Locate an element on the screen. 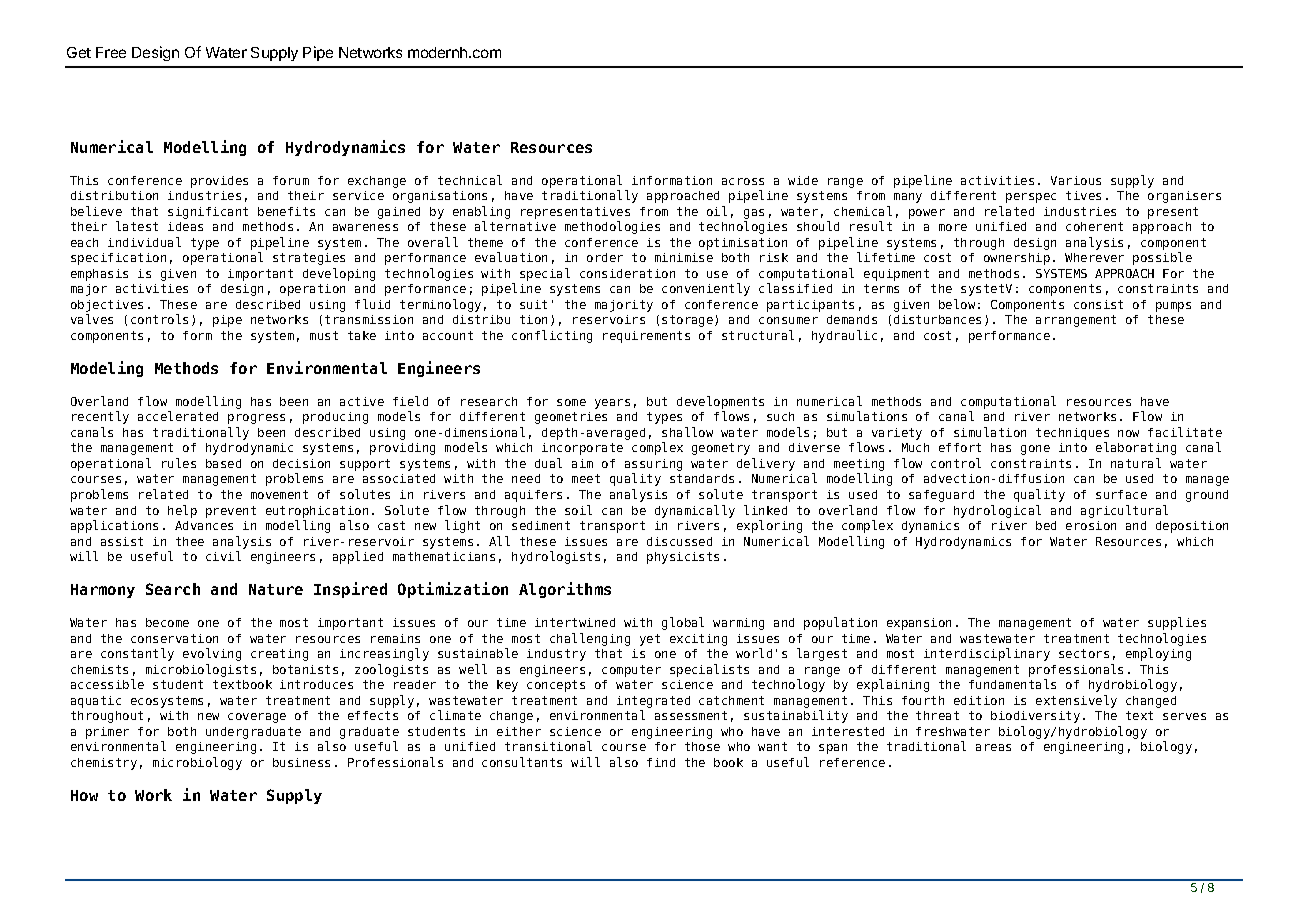 This screenshot has height=924, width=1308. Modeling is located at coordinates (107, 369).
